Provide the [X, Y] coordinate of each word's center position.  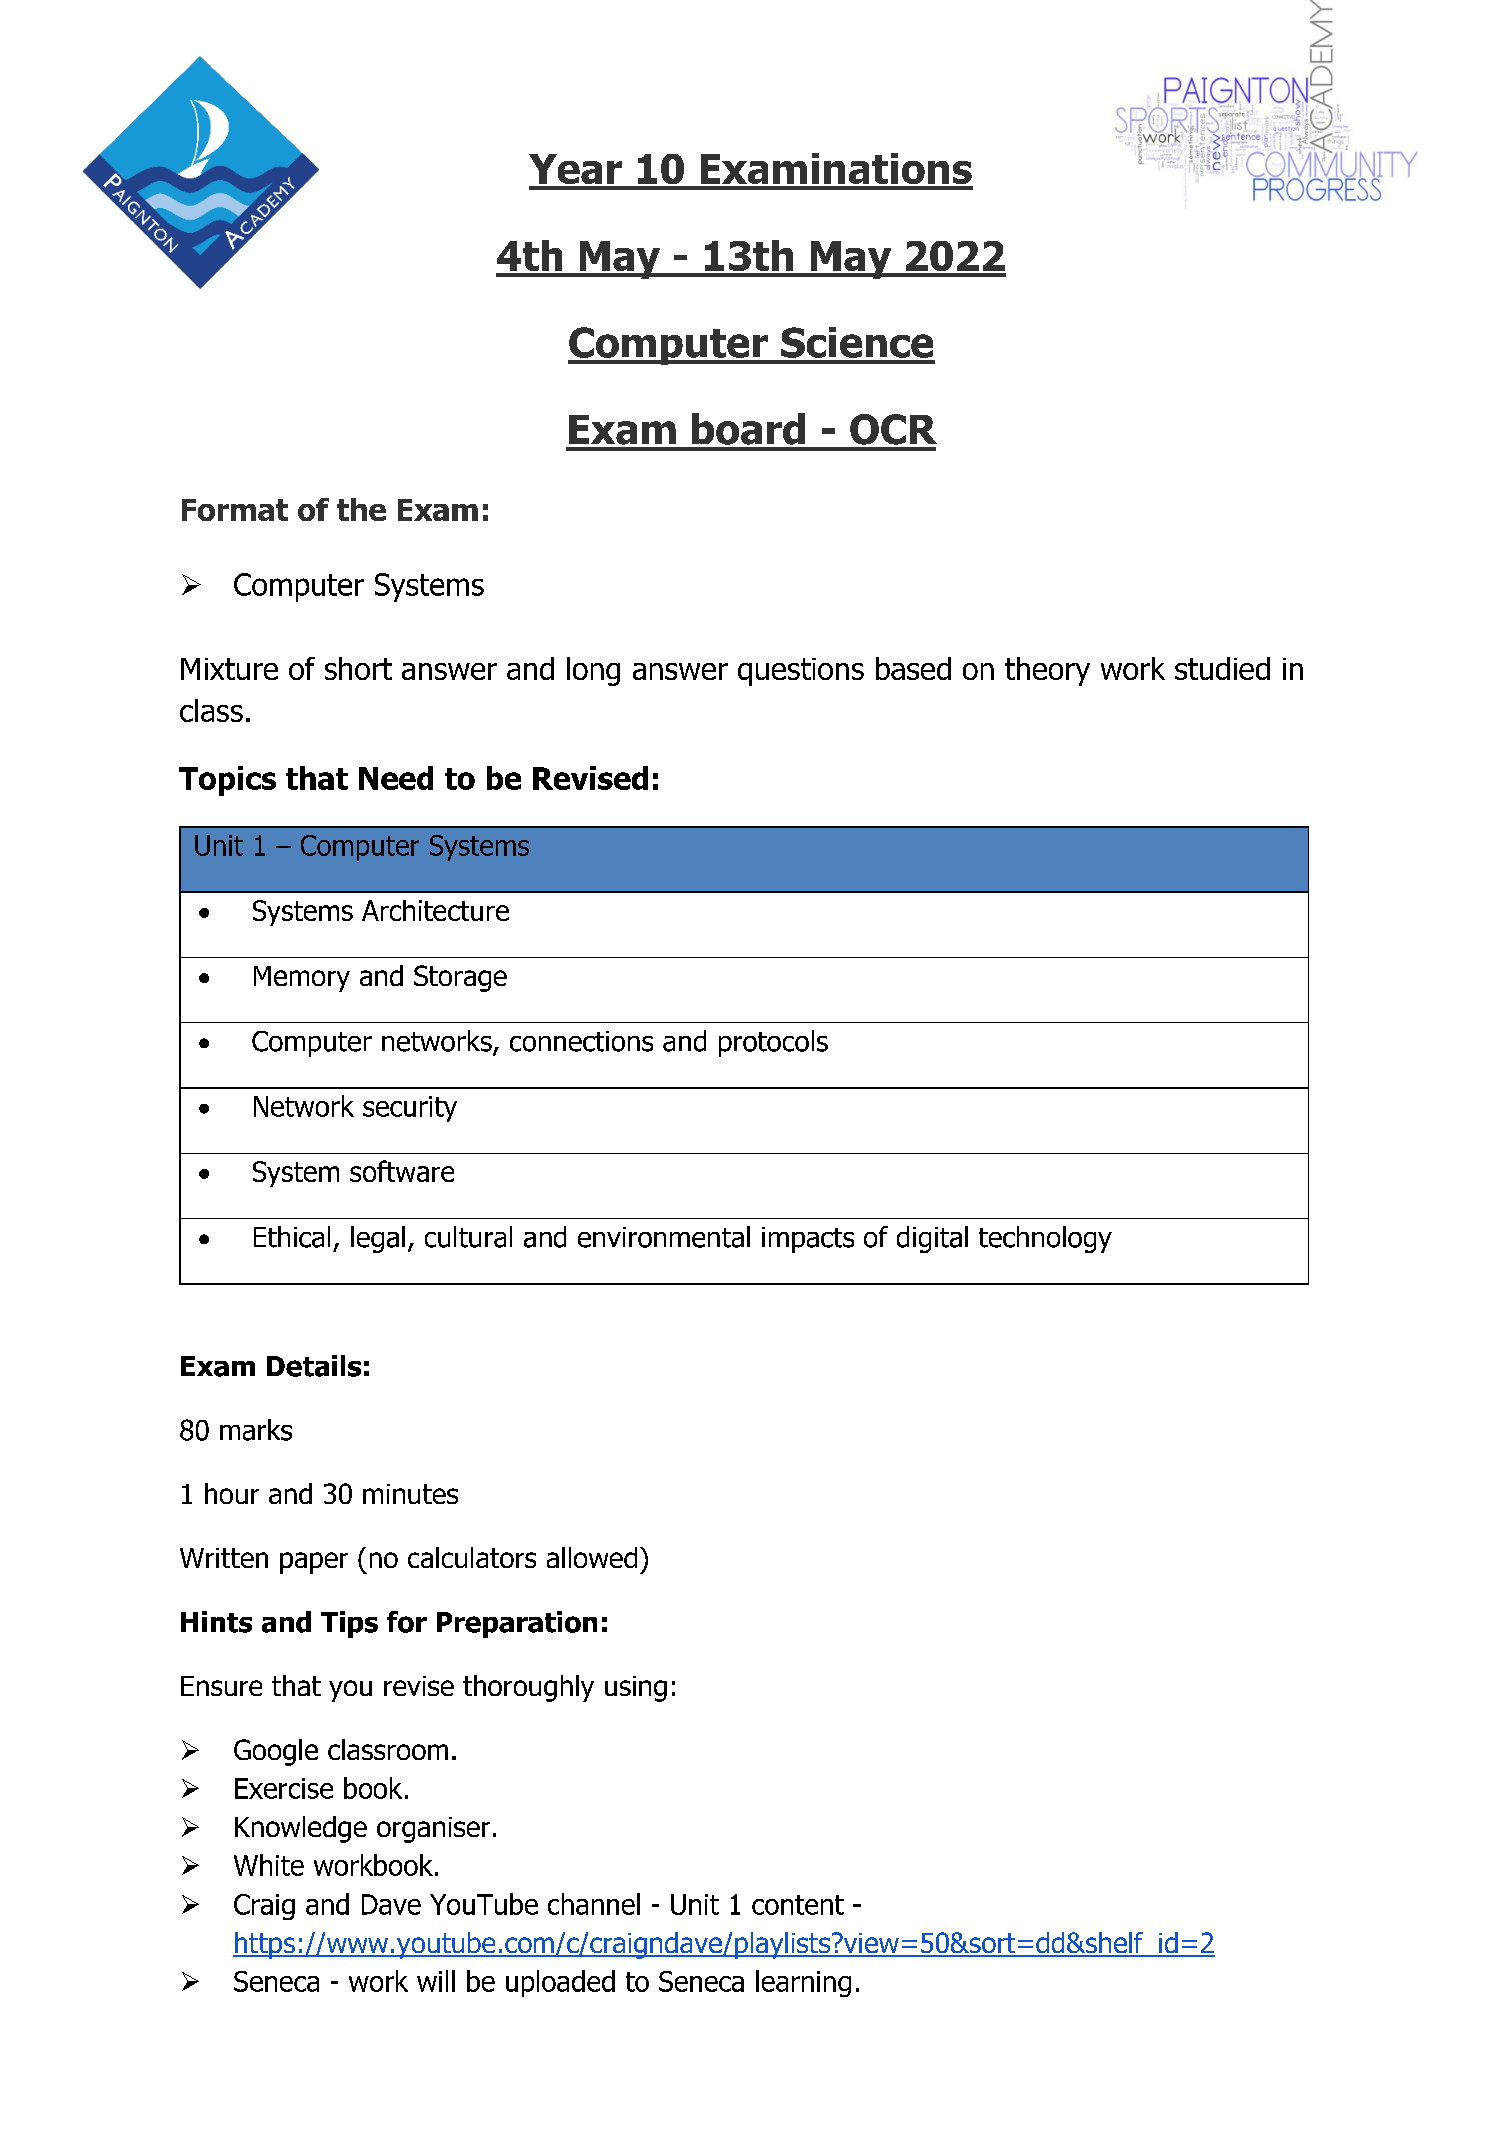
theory [1047, 671]
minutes [410, 1494]
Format [235, 510]
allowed [592, 1557]
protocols [773, 1043]
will [436, 1981]
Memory [302, 979]
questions [801, 672]
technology [1045, 1239]
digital [932, 1239]
